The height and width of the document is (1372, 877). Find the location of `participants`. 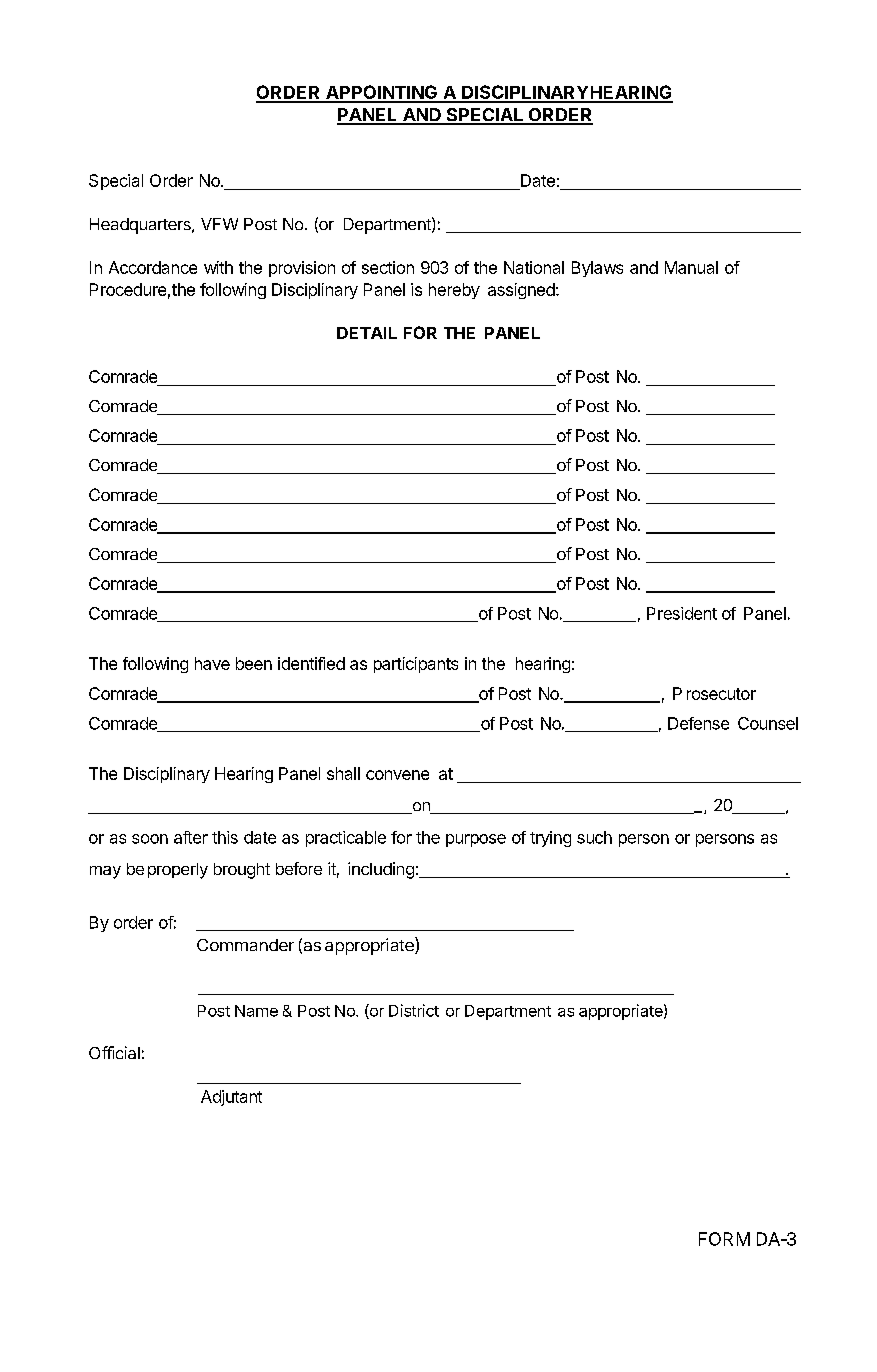

participants is located at coordinates (416, 665).
